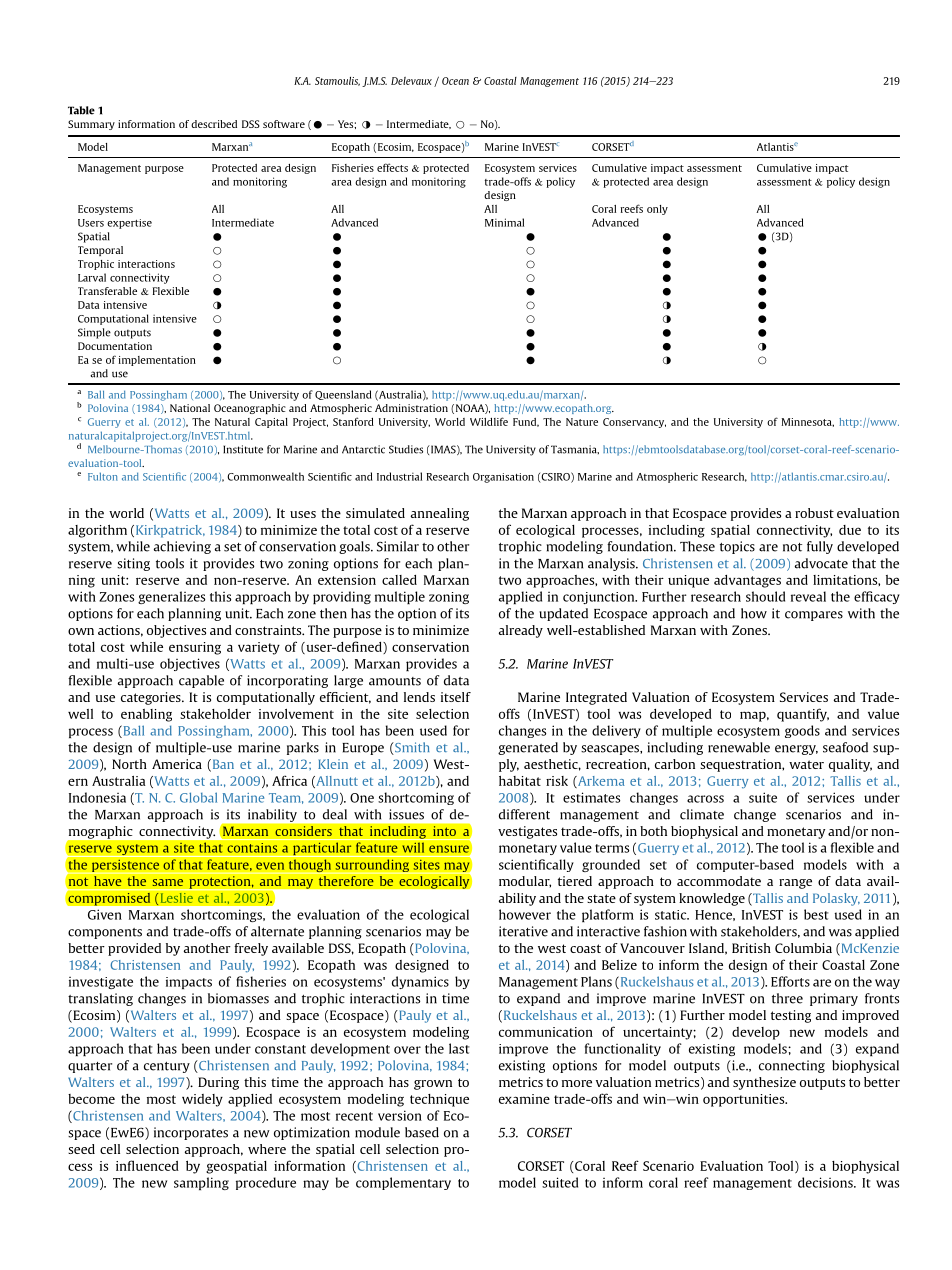  Describe the element at coordinates (103, 476) in the screenshot. I see `Fulton` at that location.
